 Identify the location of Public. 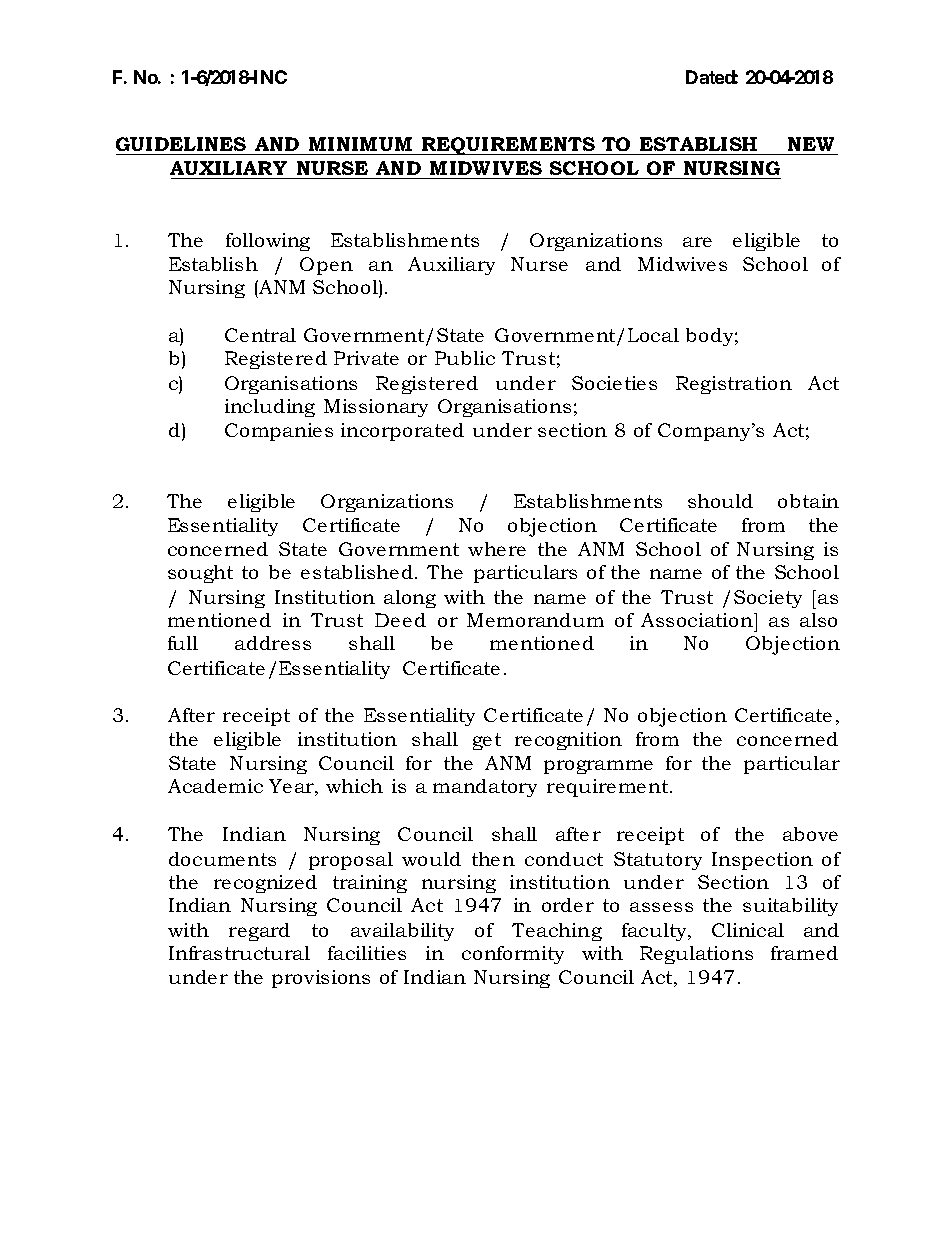
(465, 358).
